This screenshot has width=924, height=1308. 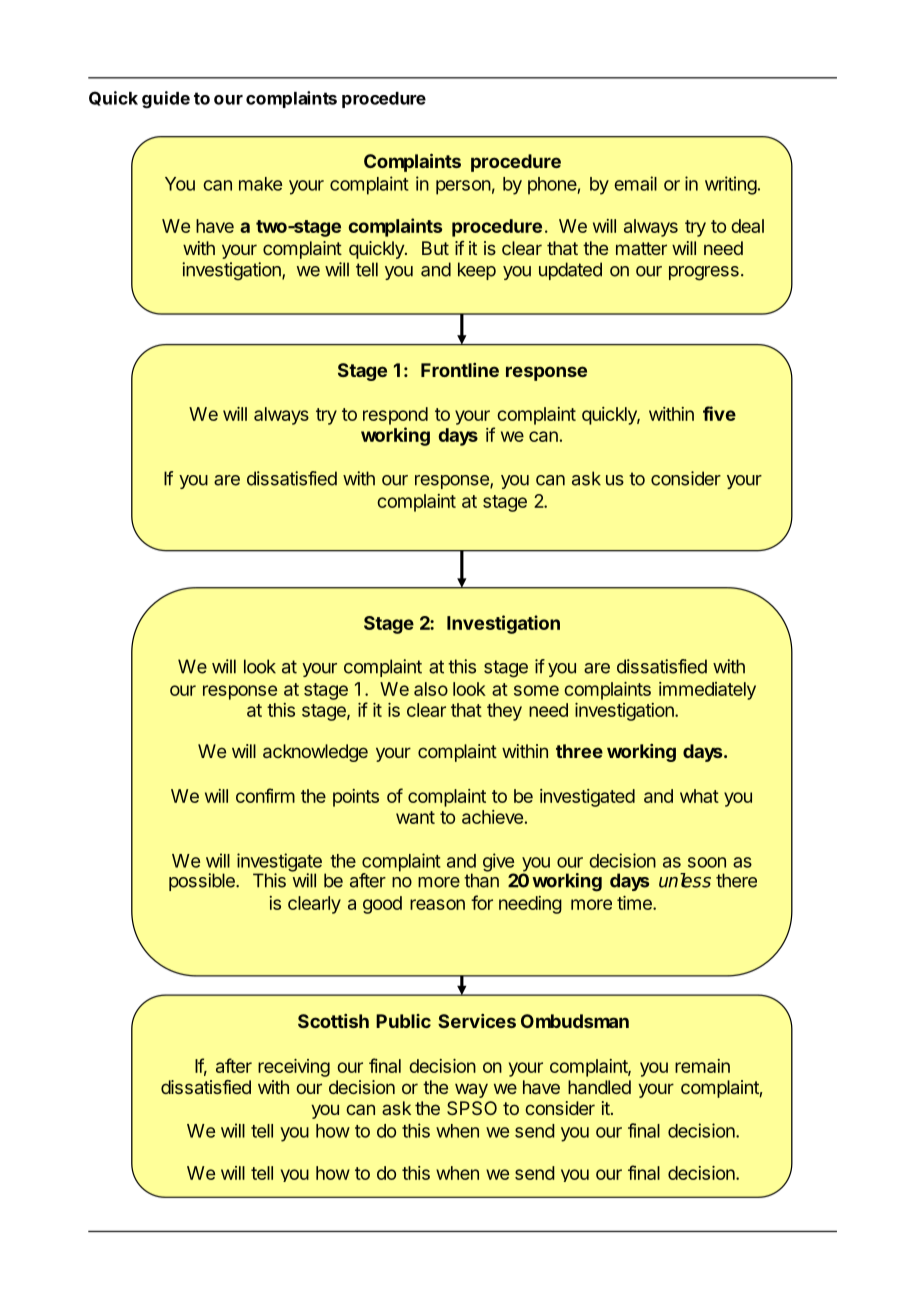 I want to click on immediately, so click(x=707, y=691).
